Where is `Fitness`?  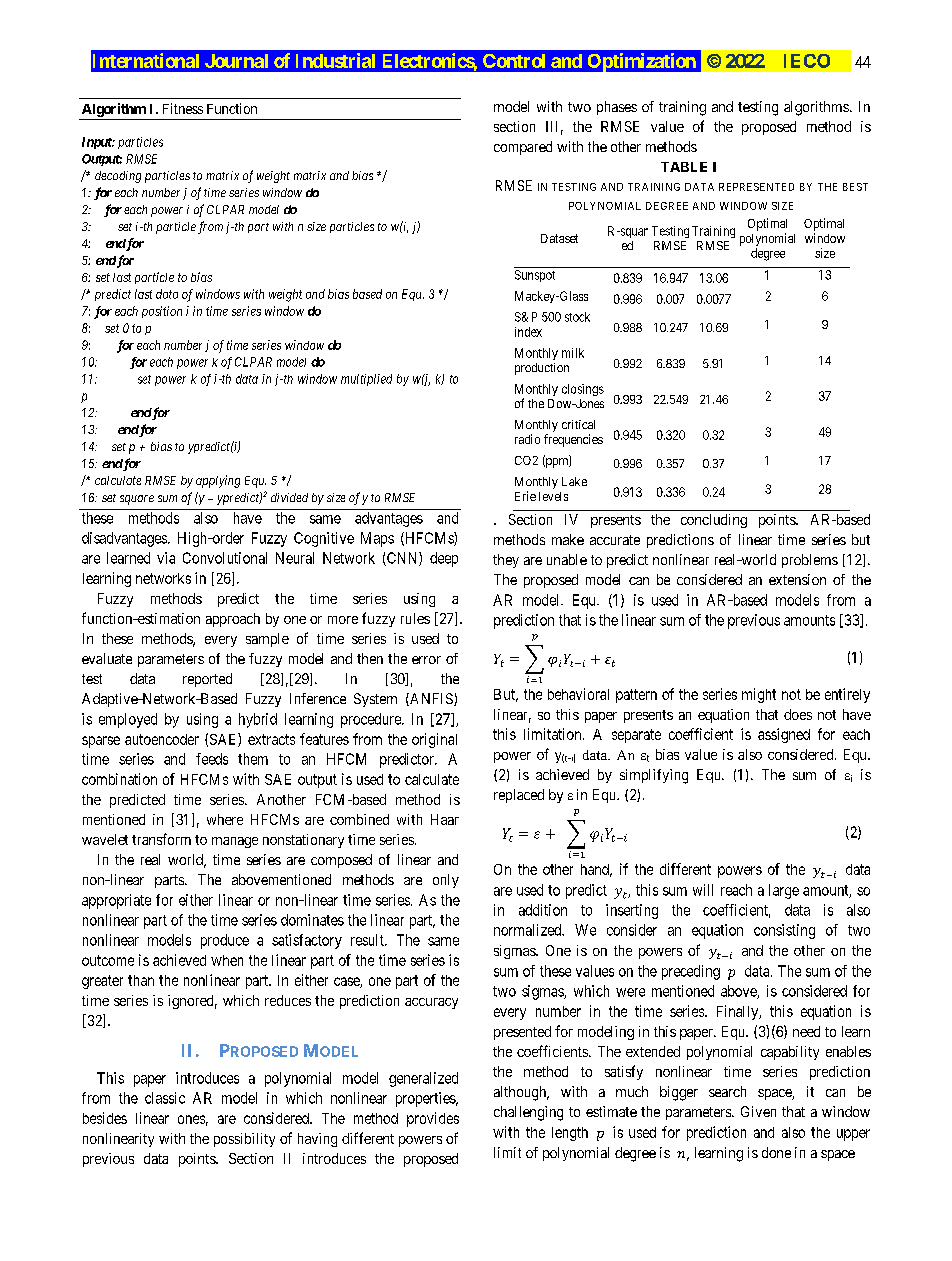
Fitness is located at coordinates (183, 108).
